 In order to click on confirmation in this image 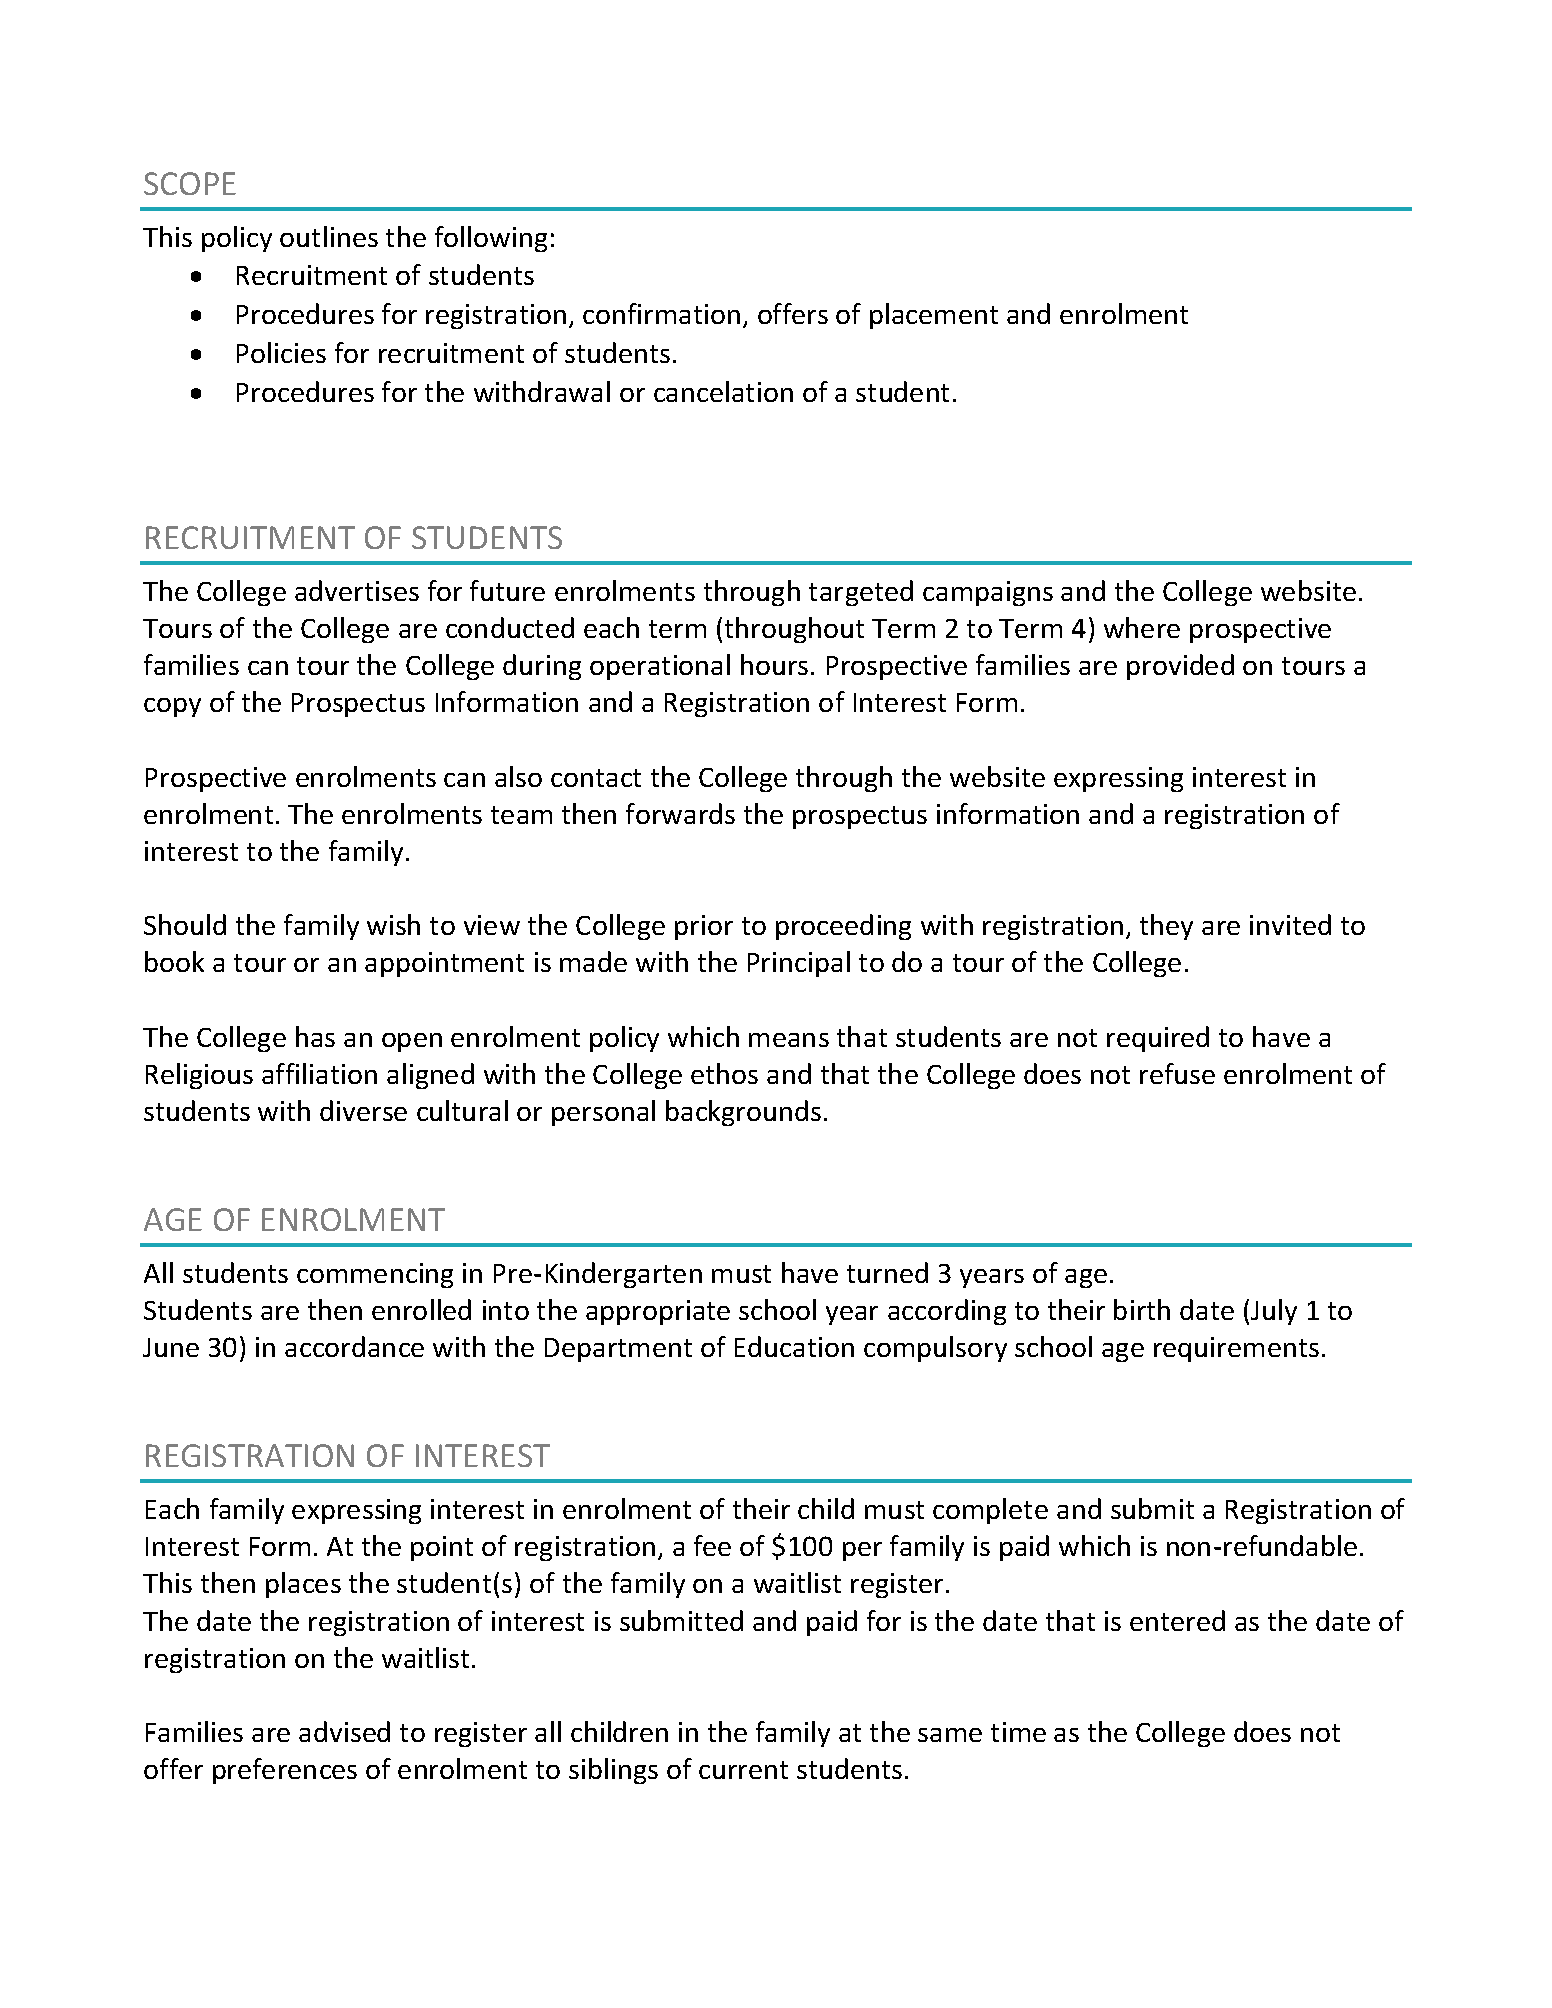, I will do `click(661, 313)`.
